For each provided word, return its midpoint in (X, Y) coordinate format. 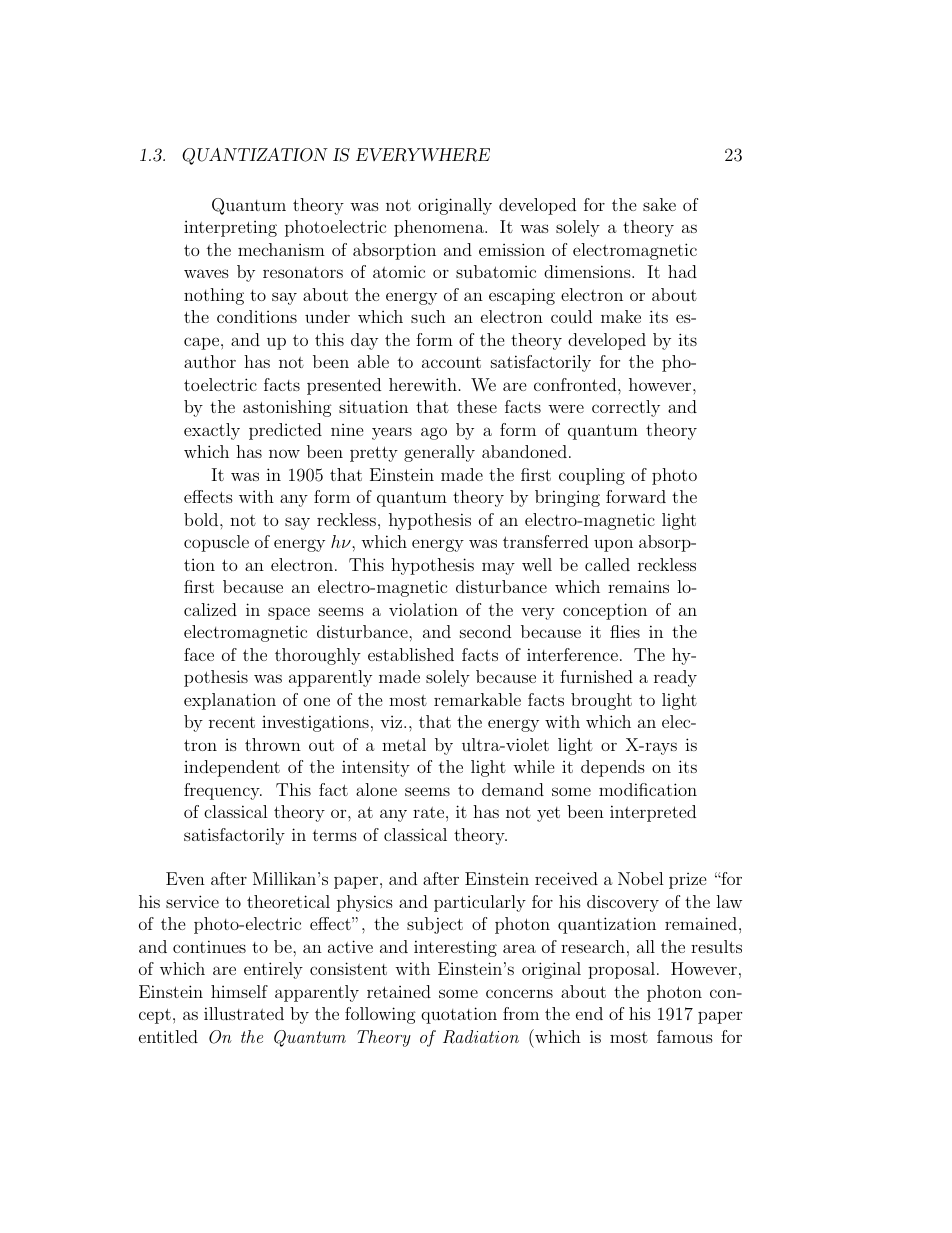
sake (659, 204)
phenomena (440, 228)
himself (239, 991)
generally (439, 453)
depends (613, 768)
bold (202, 519)
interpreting (230, 229)
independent (232, 768)
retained (399, 991)
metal (404, 744)
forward (636, 496)
